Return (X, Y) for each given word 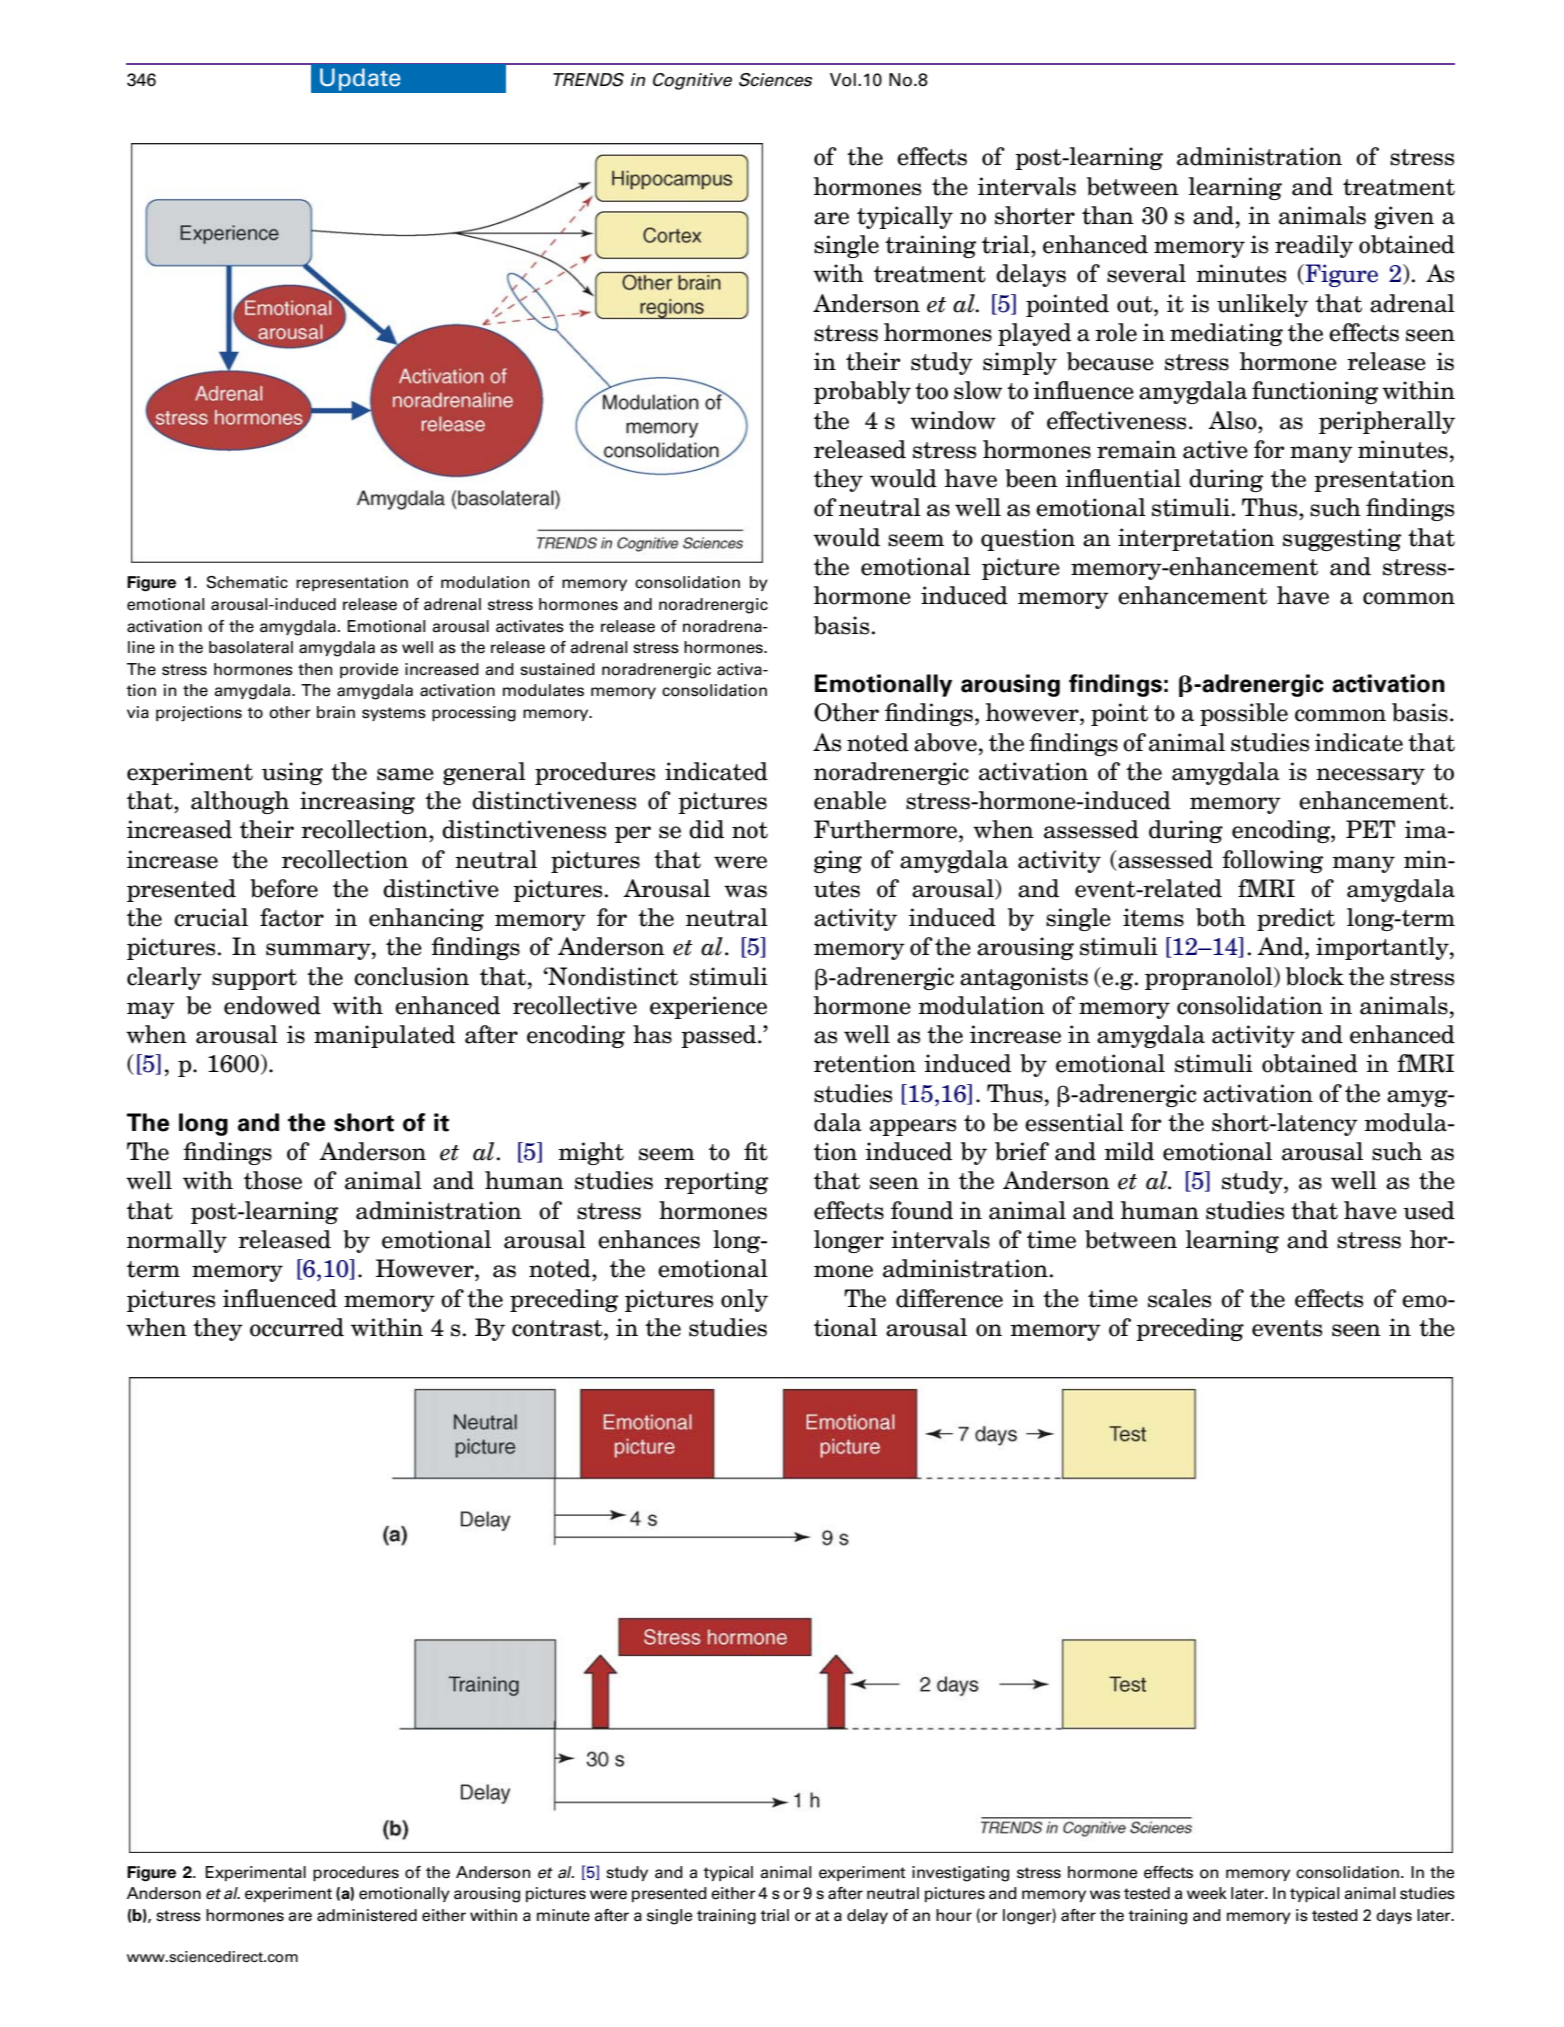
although (240, 802)
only (744, 1300)
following (1272, 861)
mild (1129, 1151)
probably (862, 392)
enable (850, 800)
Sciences (775, 80)
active (1215, 449)
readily (1314, 246)
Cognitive (692, 81)
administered (367, 1915)
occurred (297, 1327)
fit (756, 1151)
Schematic (247, 582)
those (273, 1180)
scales (1179, 1298)
